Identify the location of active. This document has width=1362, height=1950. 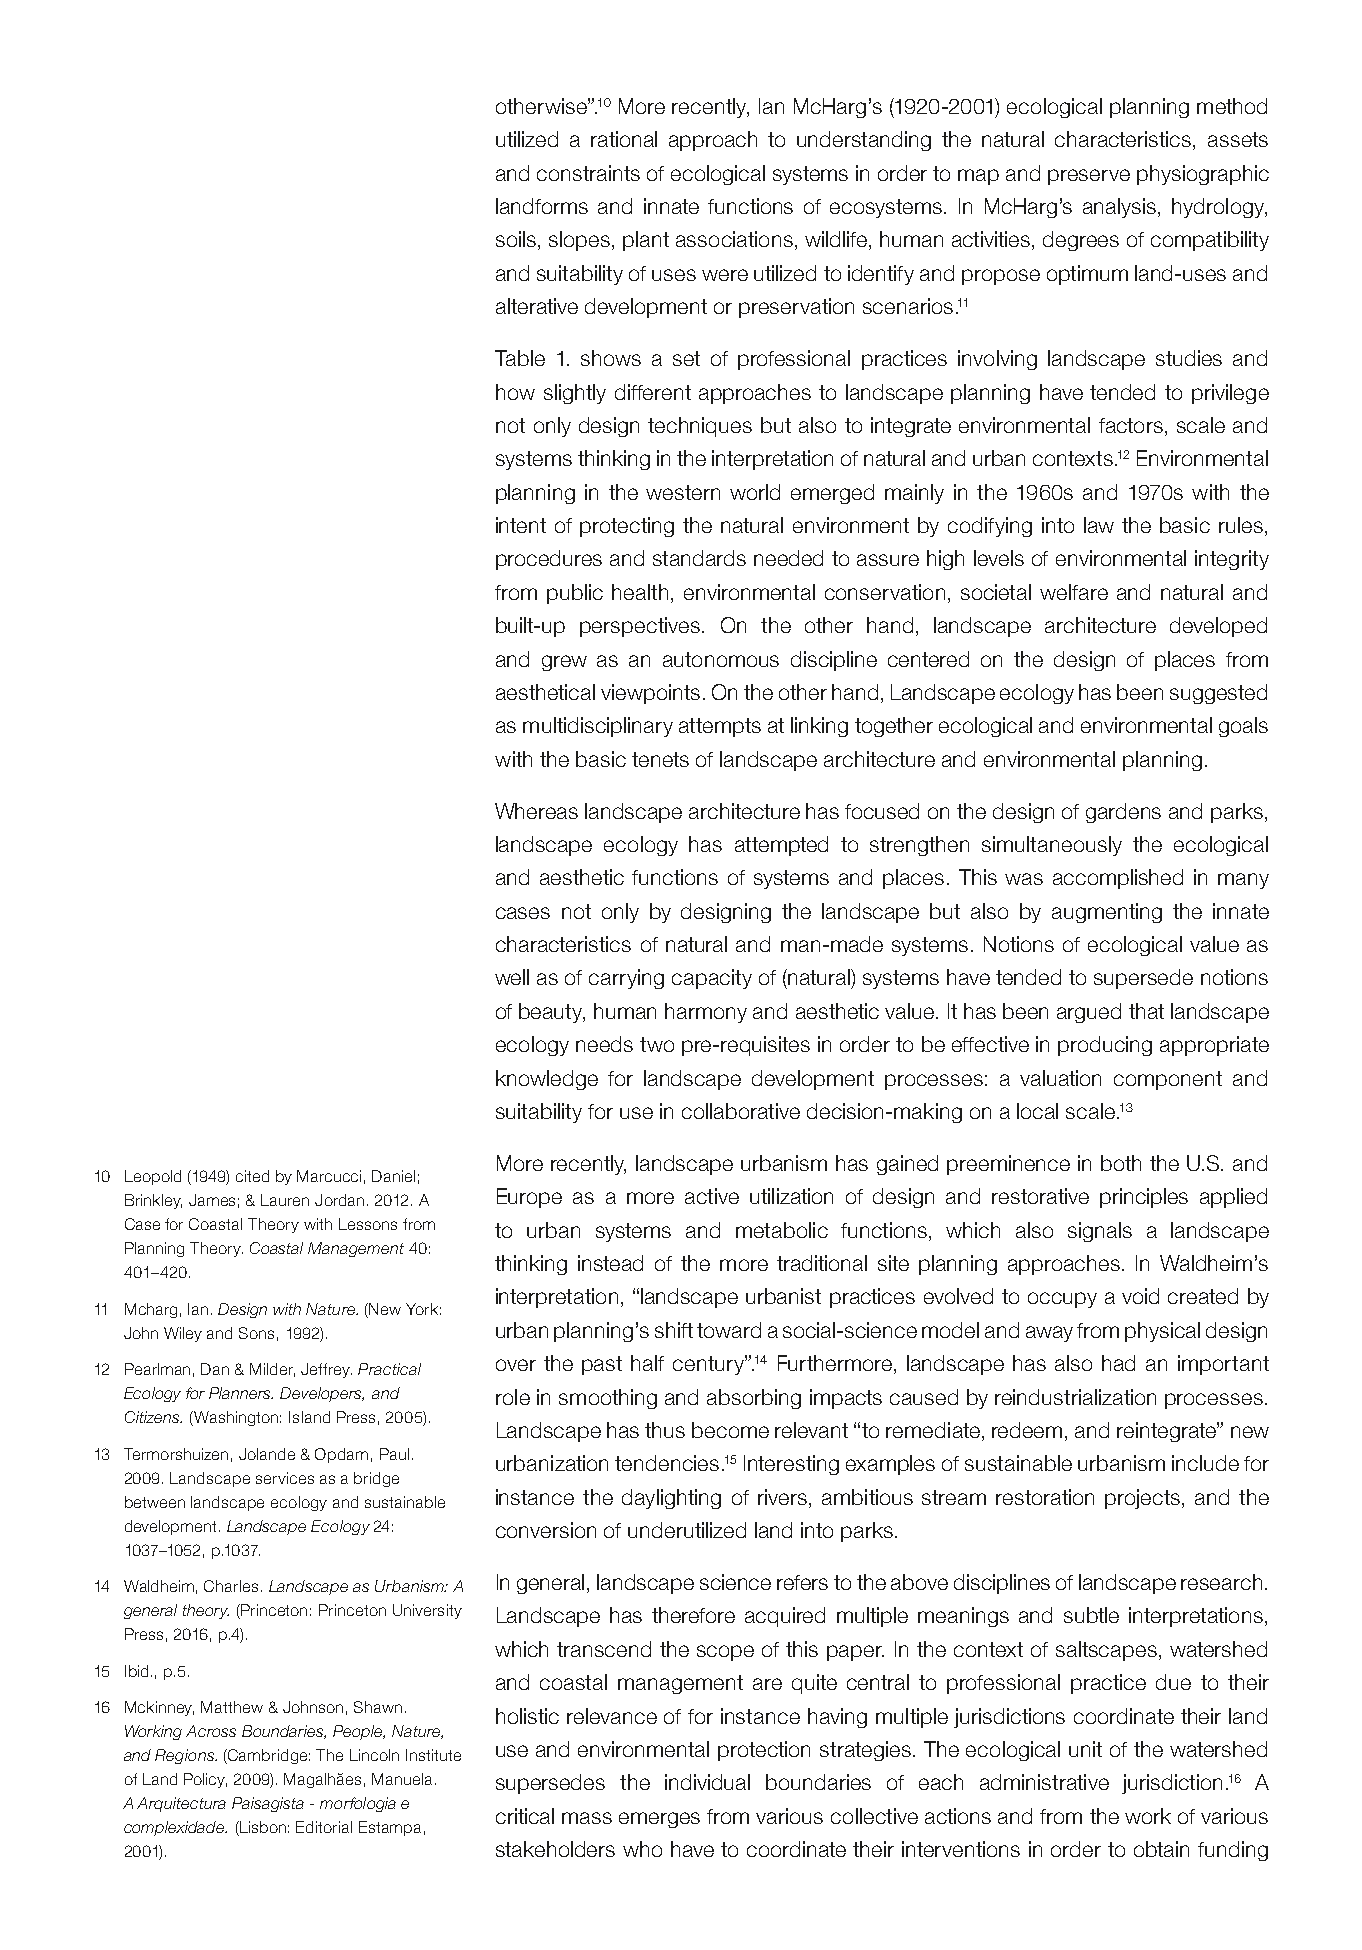
(712, 1196).
